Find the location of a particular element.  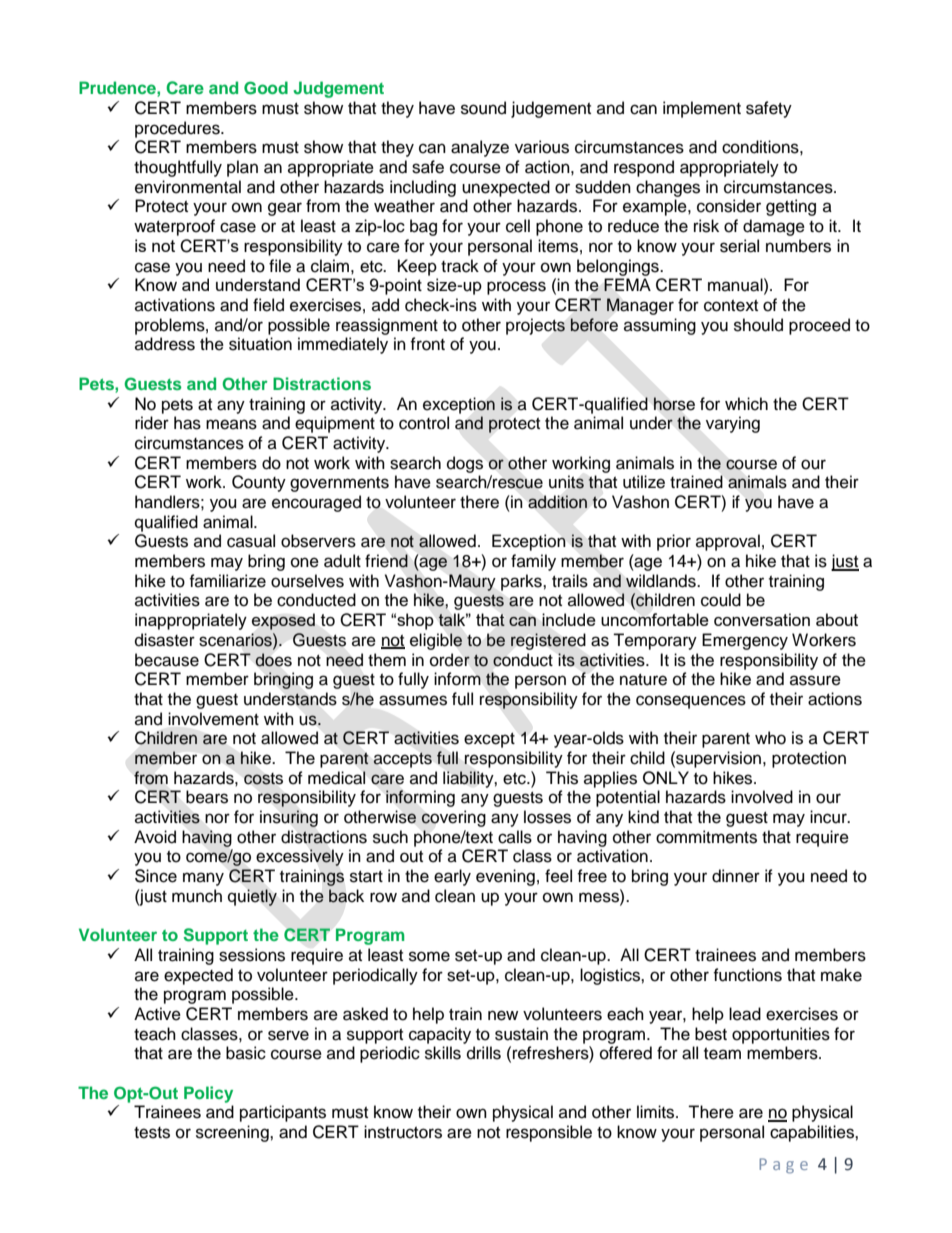

sound is located at coordinates (483, 108).
